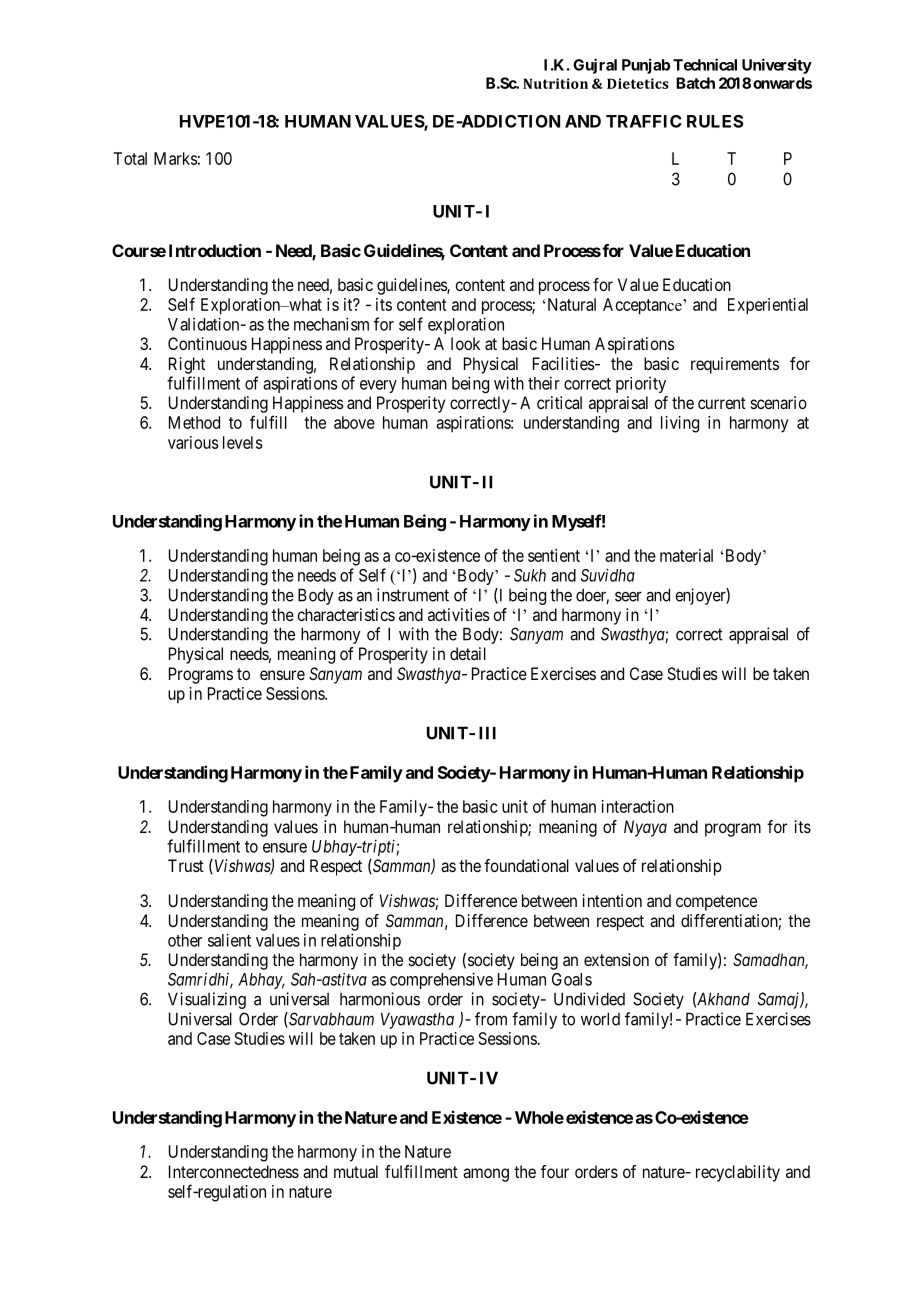 The height and width of the screenshot is (1307, 924). Describe the element at coordinates (378, 386) in the screenshot. I see `every` at that location.
